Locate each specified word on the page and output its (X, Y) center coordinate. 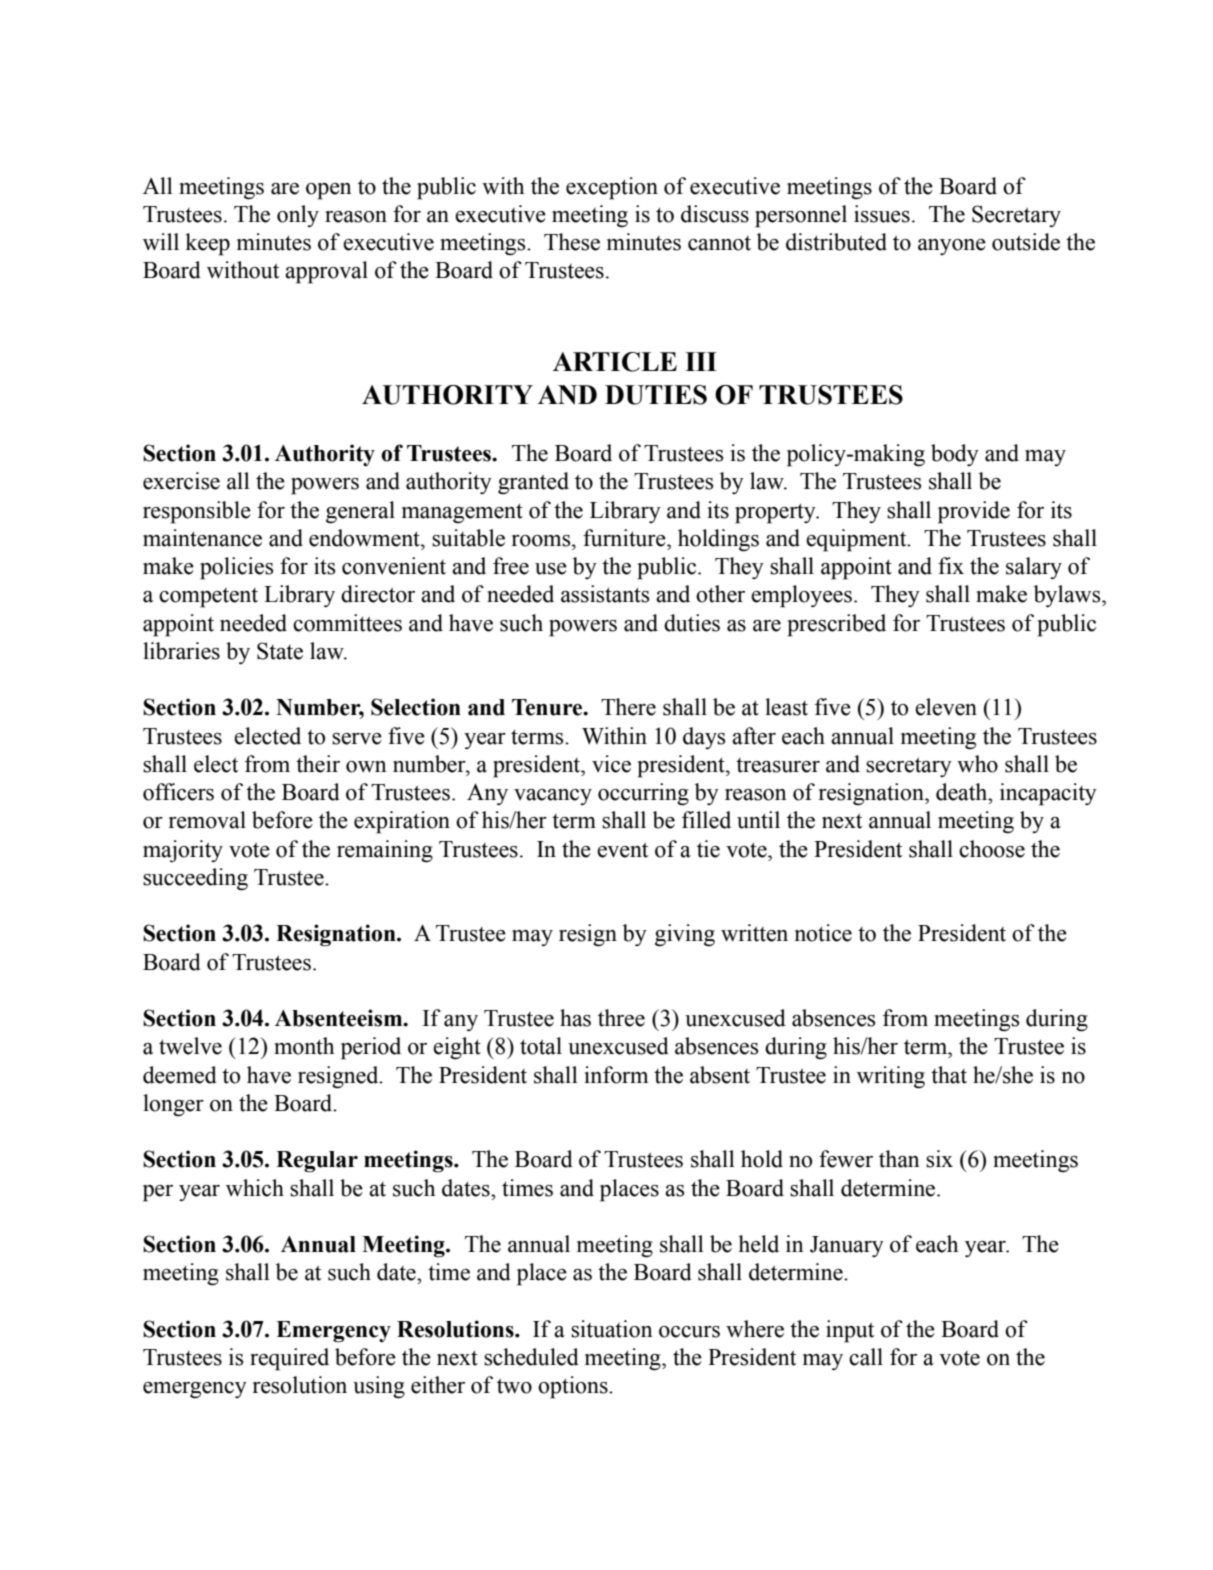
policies (236, 568)
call (866, 1357)
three (621, 1018)
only (298, 216)
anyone (952, 247)
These (572, 242)
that (949, 1075)
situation (612, 1329)
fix (951, 565)
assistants (605, 594)
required (289, 1359)
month (304, 1046)
